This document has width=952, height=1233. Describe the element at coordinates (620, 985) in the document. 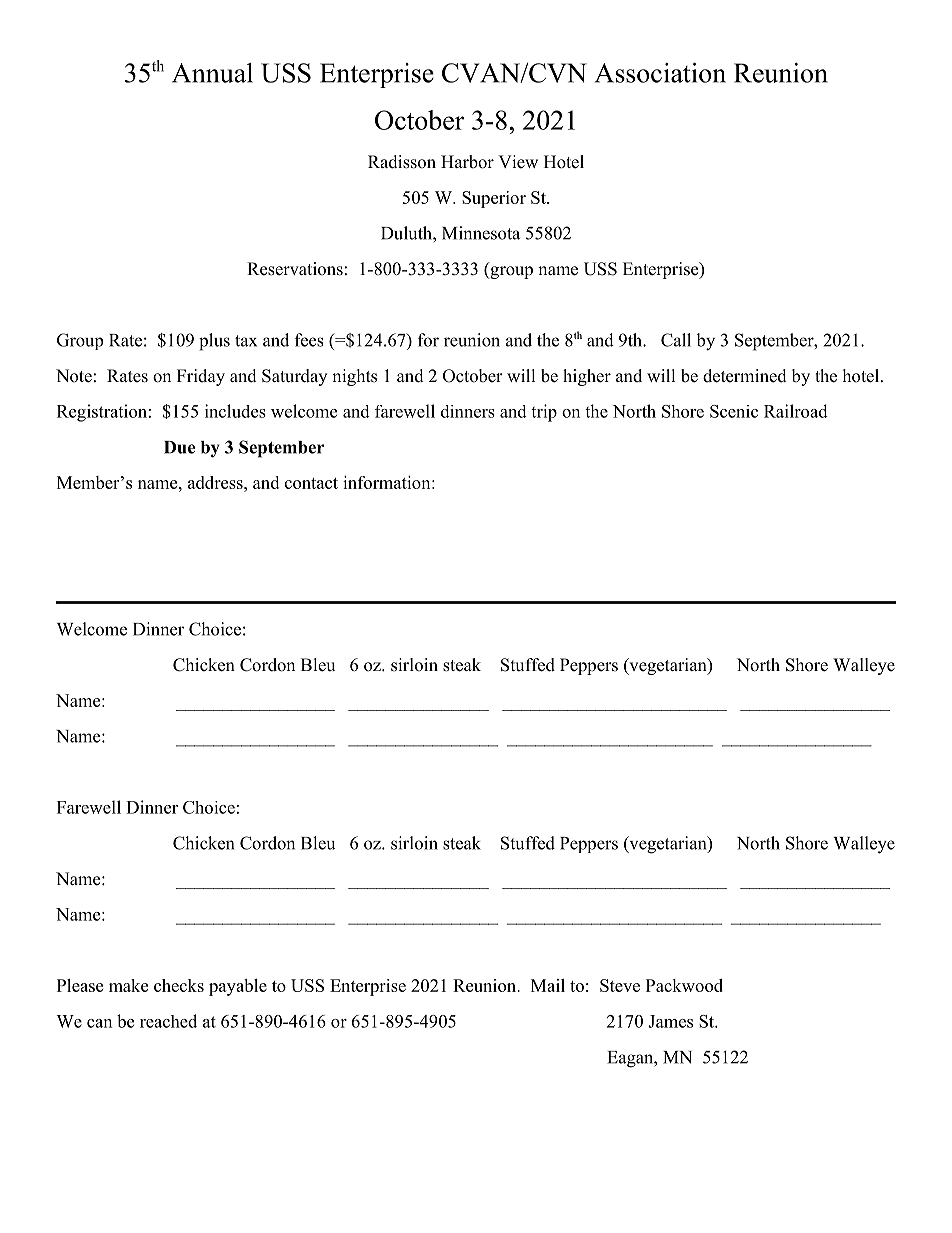

I see `Steve` at that location.
